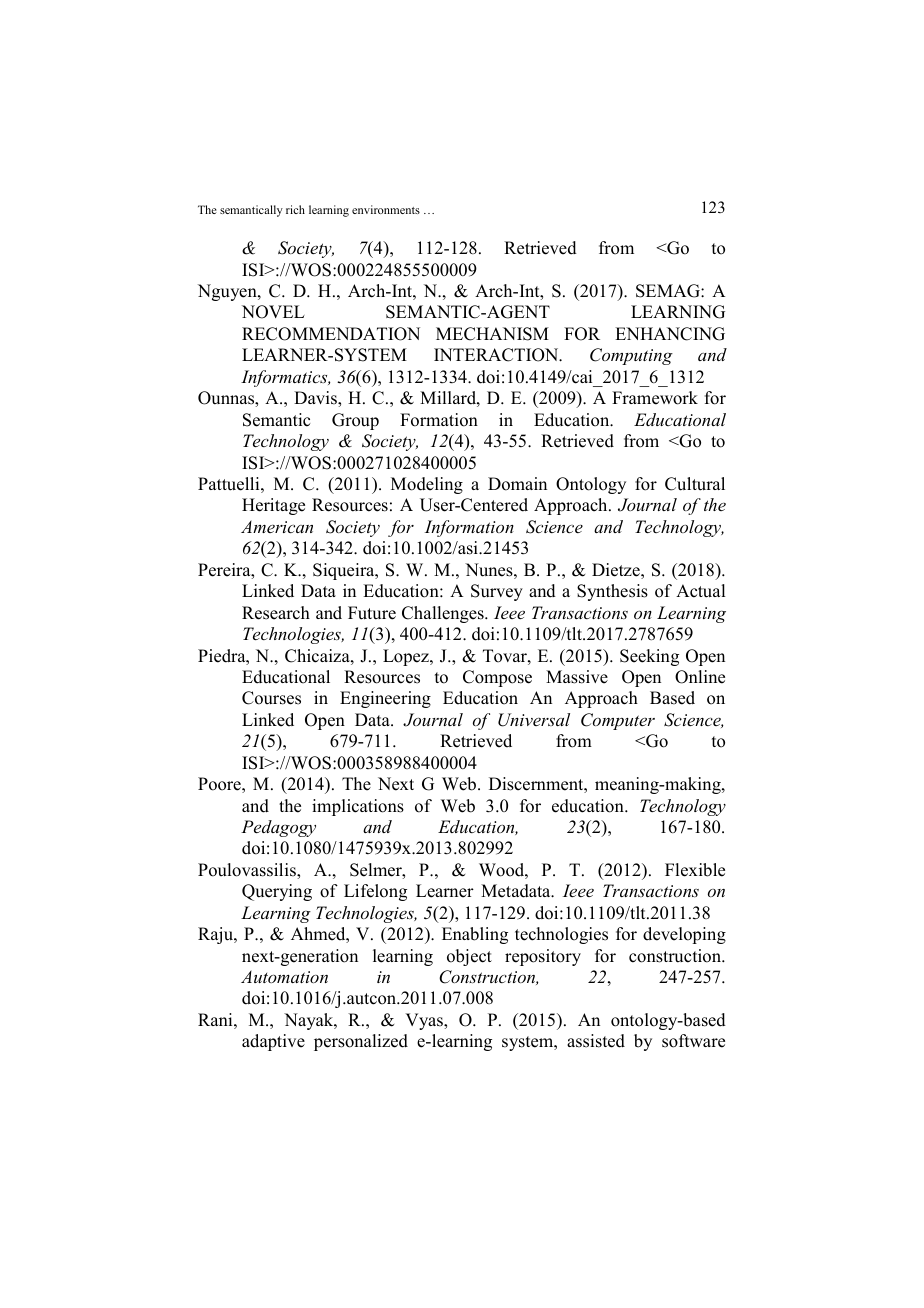 The width and height of the image is (924, 1308). I want to click on Challenges, so click(444, 614).
